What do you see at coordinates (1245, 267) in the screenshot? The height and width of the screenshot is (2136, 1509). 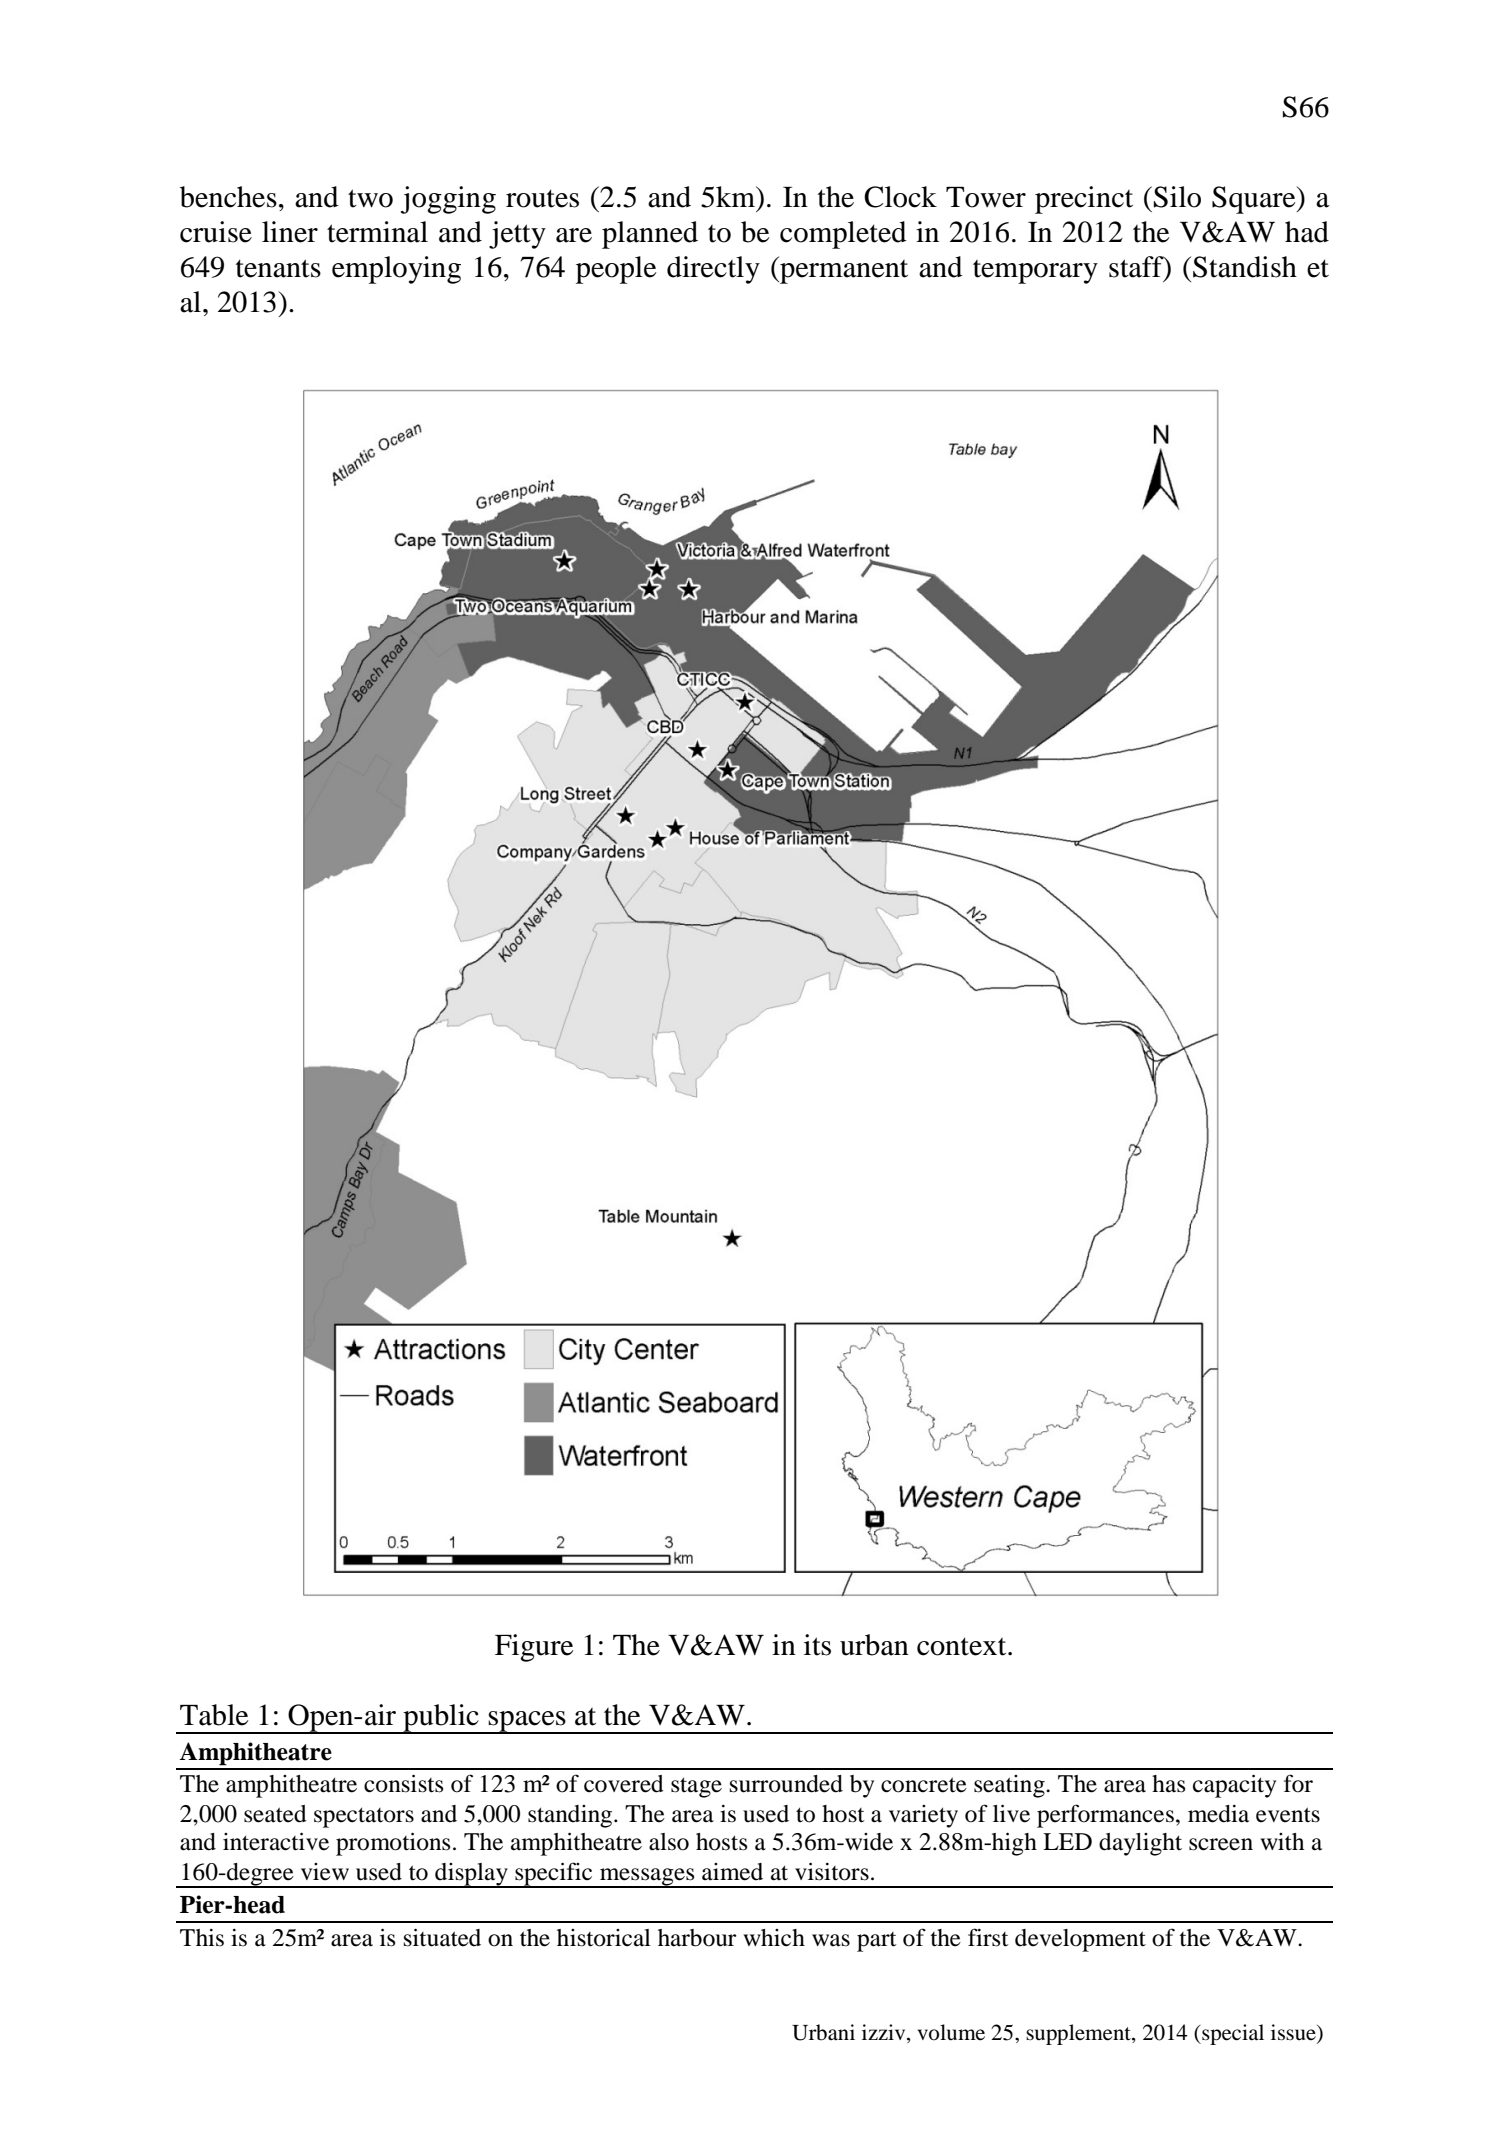 I see `Standish` at bounding box center [1245, 267].
